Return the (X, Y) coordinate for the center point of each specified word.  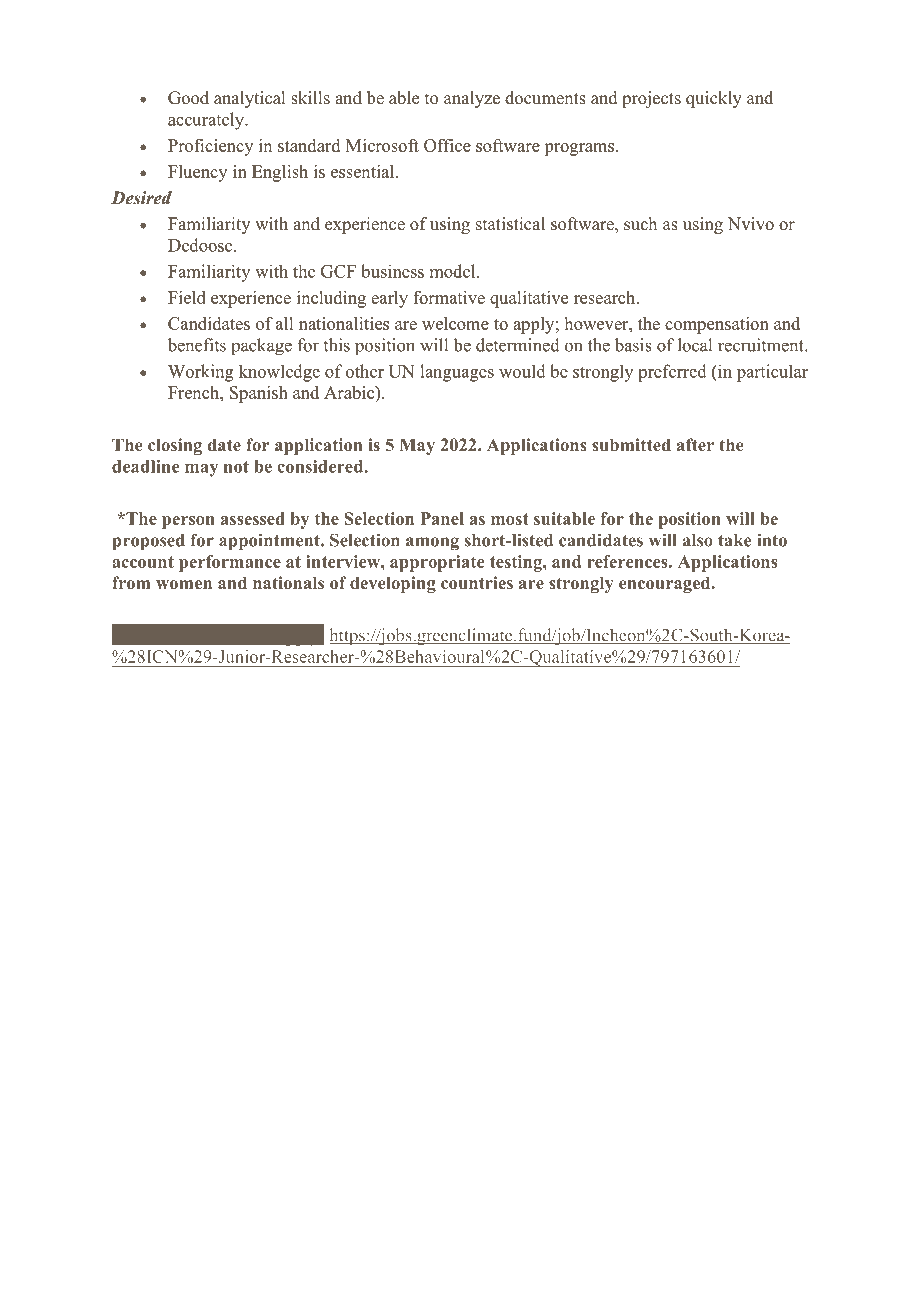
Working (201, 373)
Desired (141, 198)
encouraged (666, 584)
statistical (510, 224)
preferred (672, 373)
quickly (714, 99)
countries (477, 582)
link (239, 634)
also (698, 540)
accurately (207, 121)
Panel (442, 518)
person (188, 522)
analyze (472, 99)
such (640, 224)
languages (457, 373)
